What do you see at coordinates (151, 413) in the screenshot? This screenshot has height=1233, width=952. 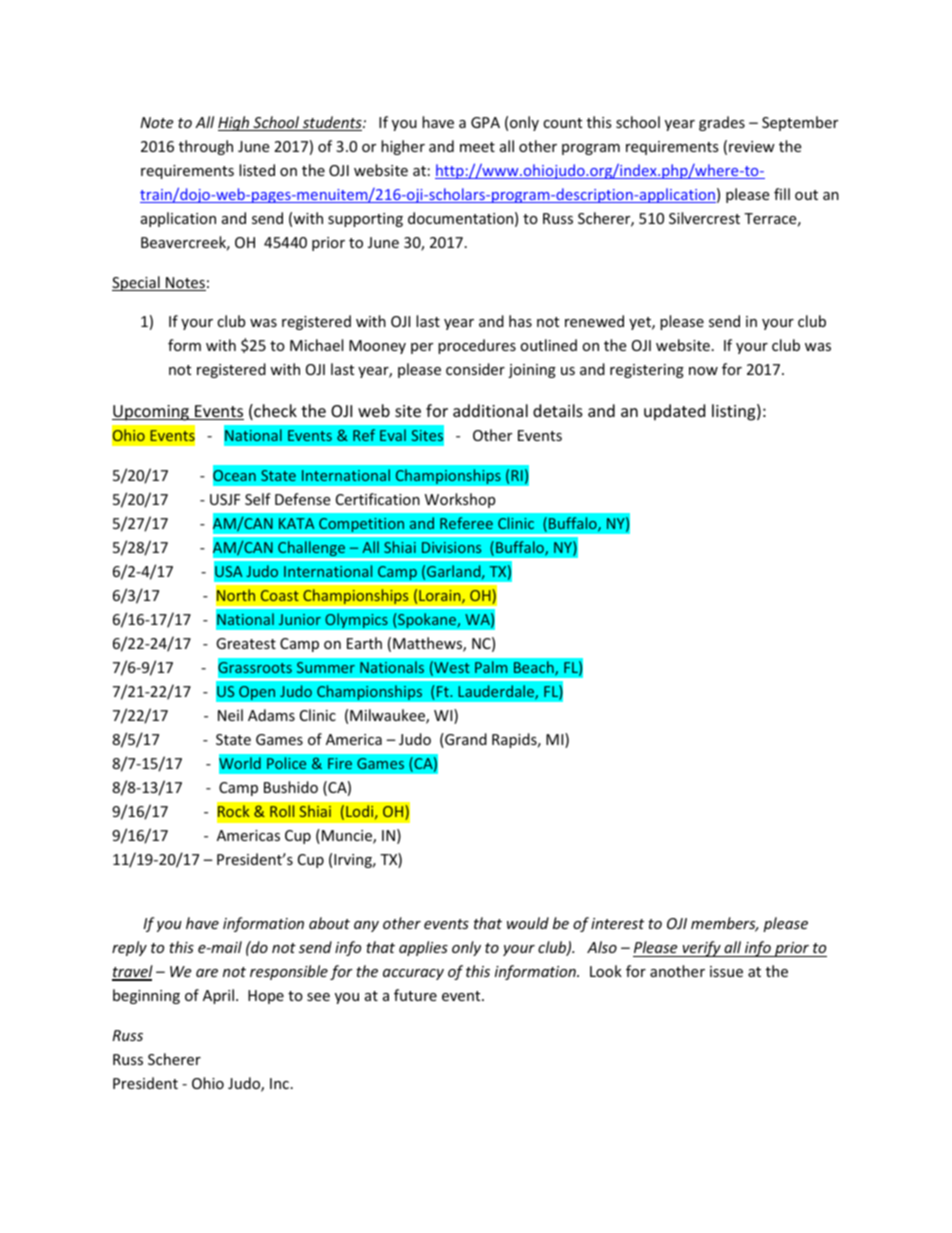 I see `Upcoming` at bounding box center [151, 413].
